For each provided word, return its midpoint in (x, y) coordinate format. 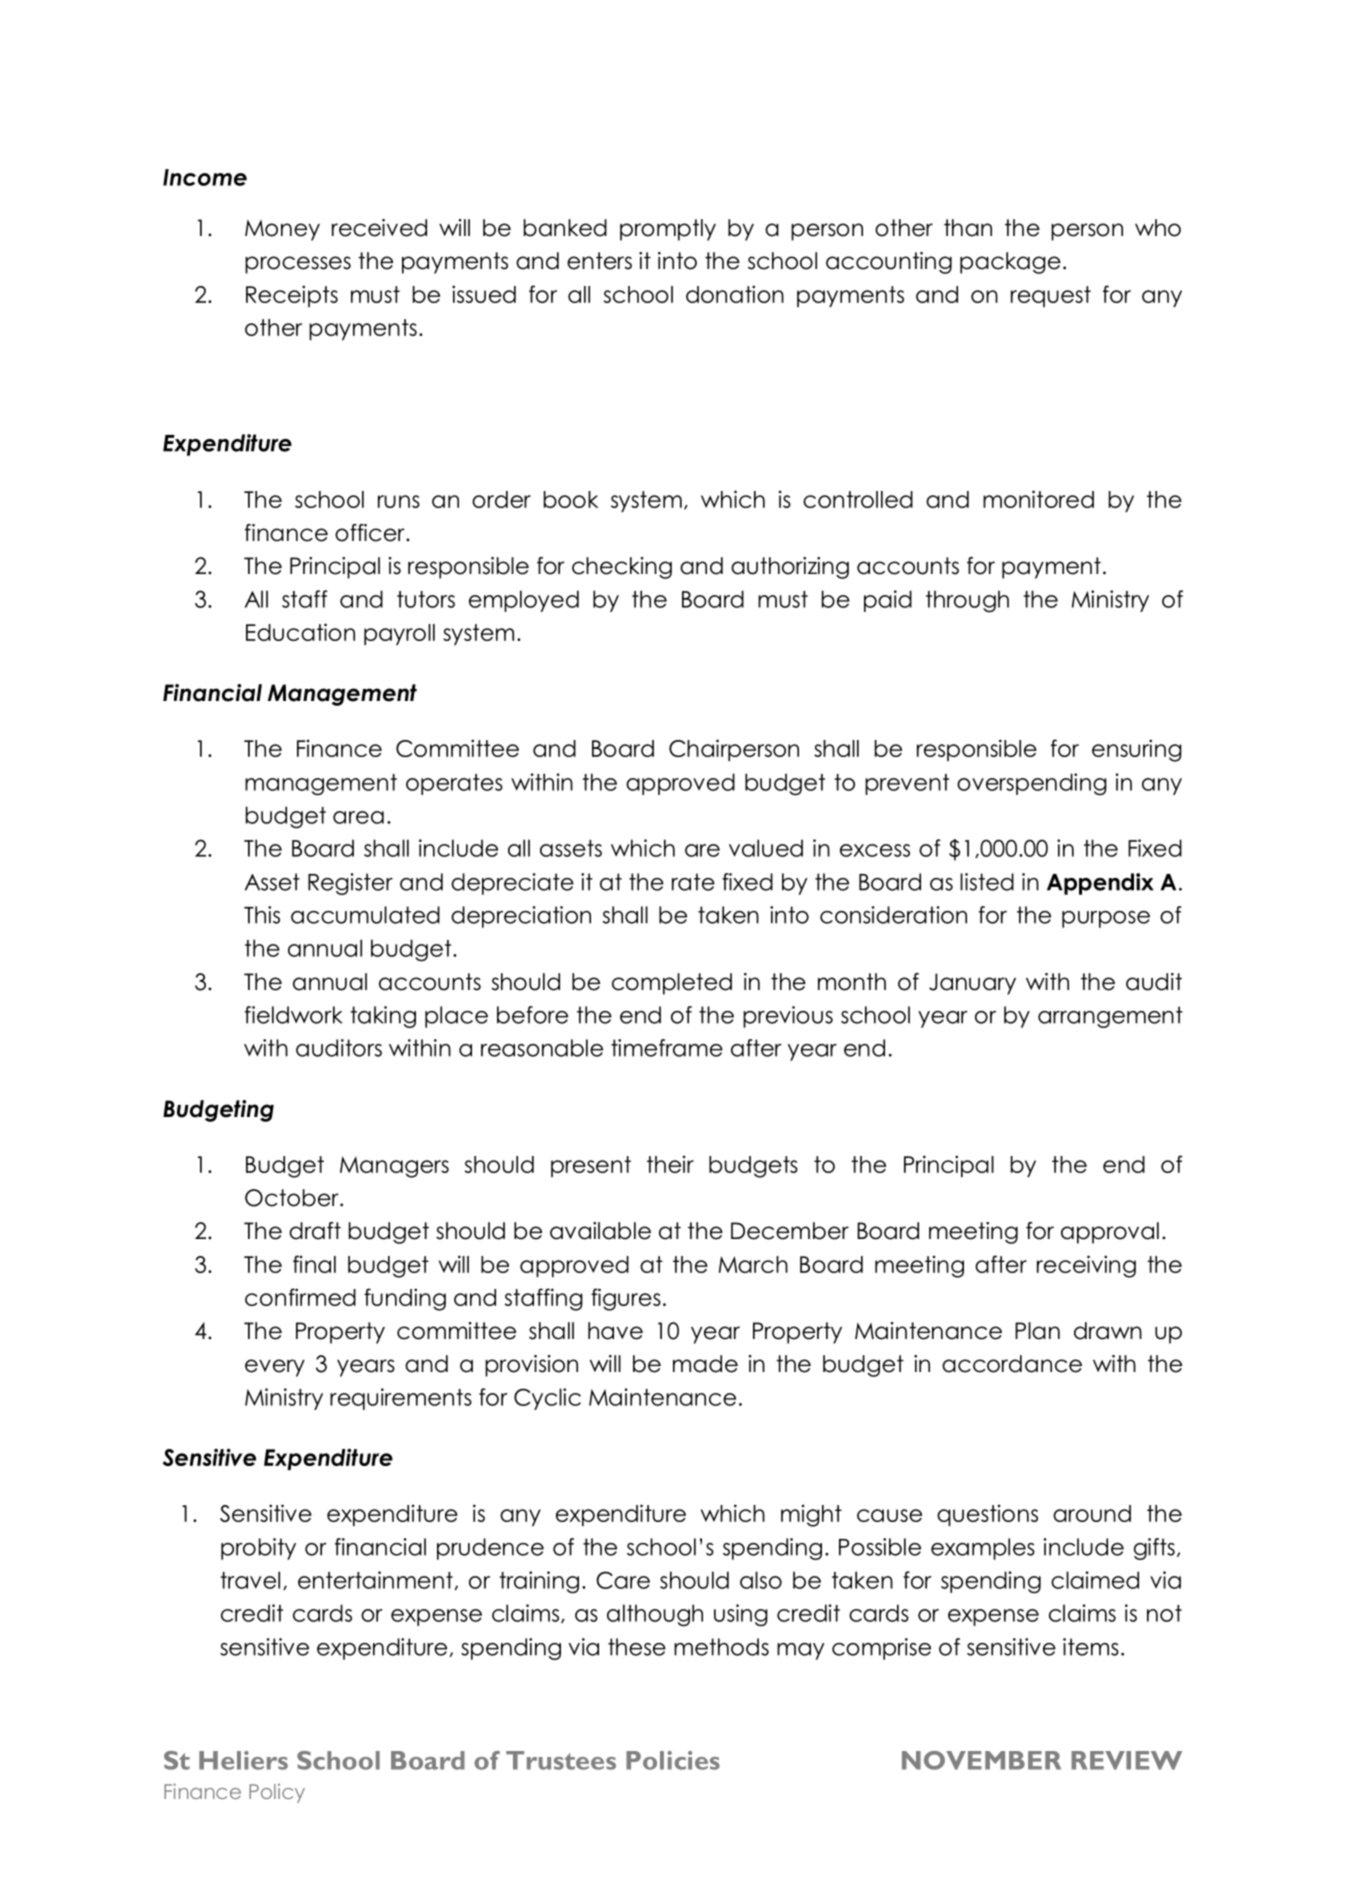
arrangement (1110, 1017)
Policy (277, 1793)
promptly (668, 230)
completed (672, 984)
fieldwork (293, 1015)
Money (282, 230)
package (1010, 263)
